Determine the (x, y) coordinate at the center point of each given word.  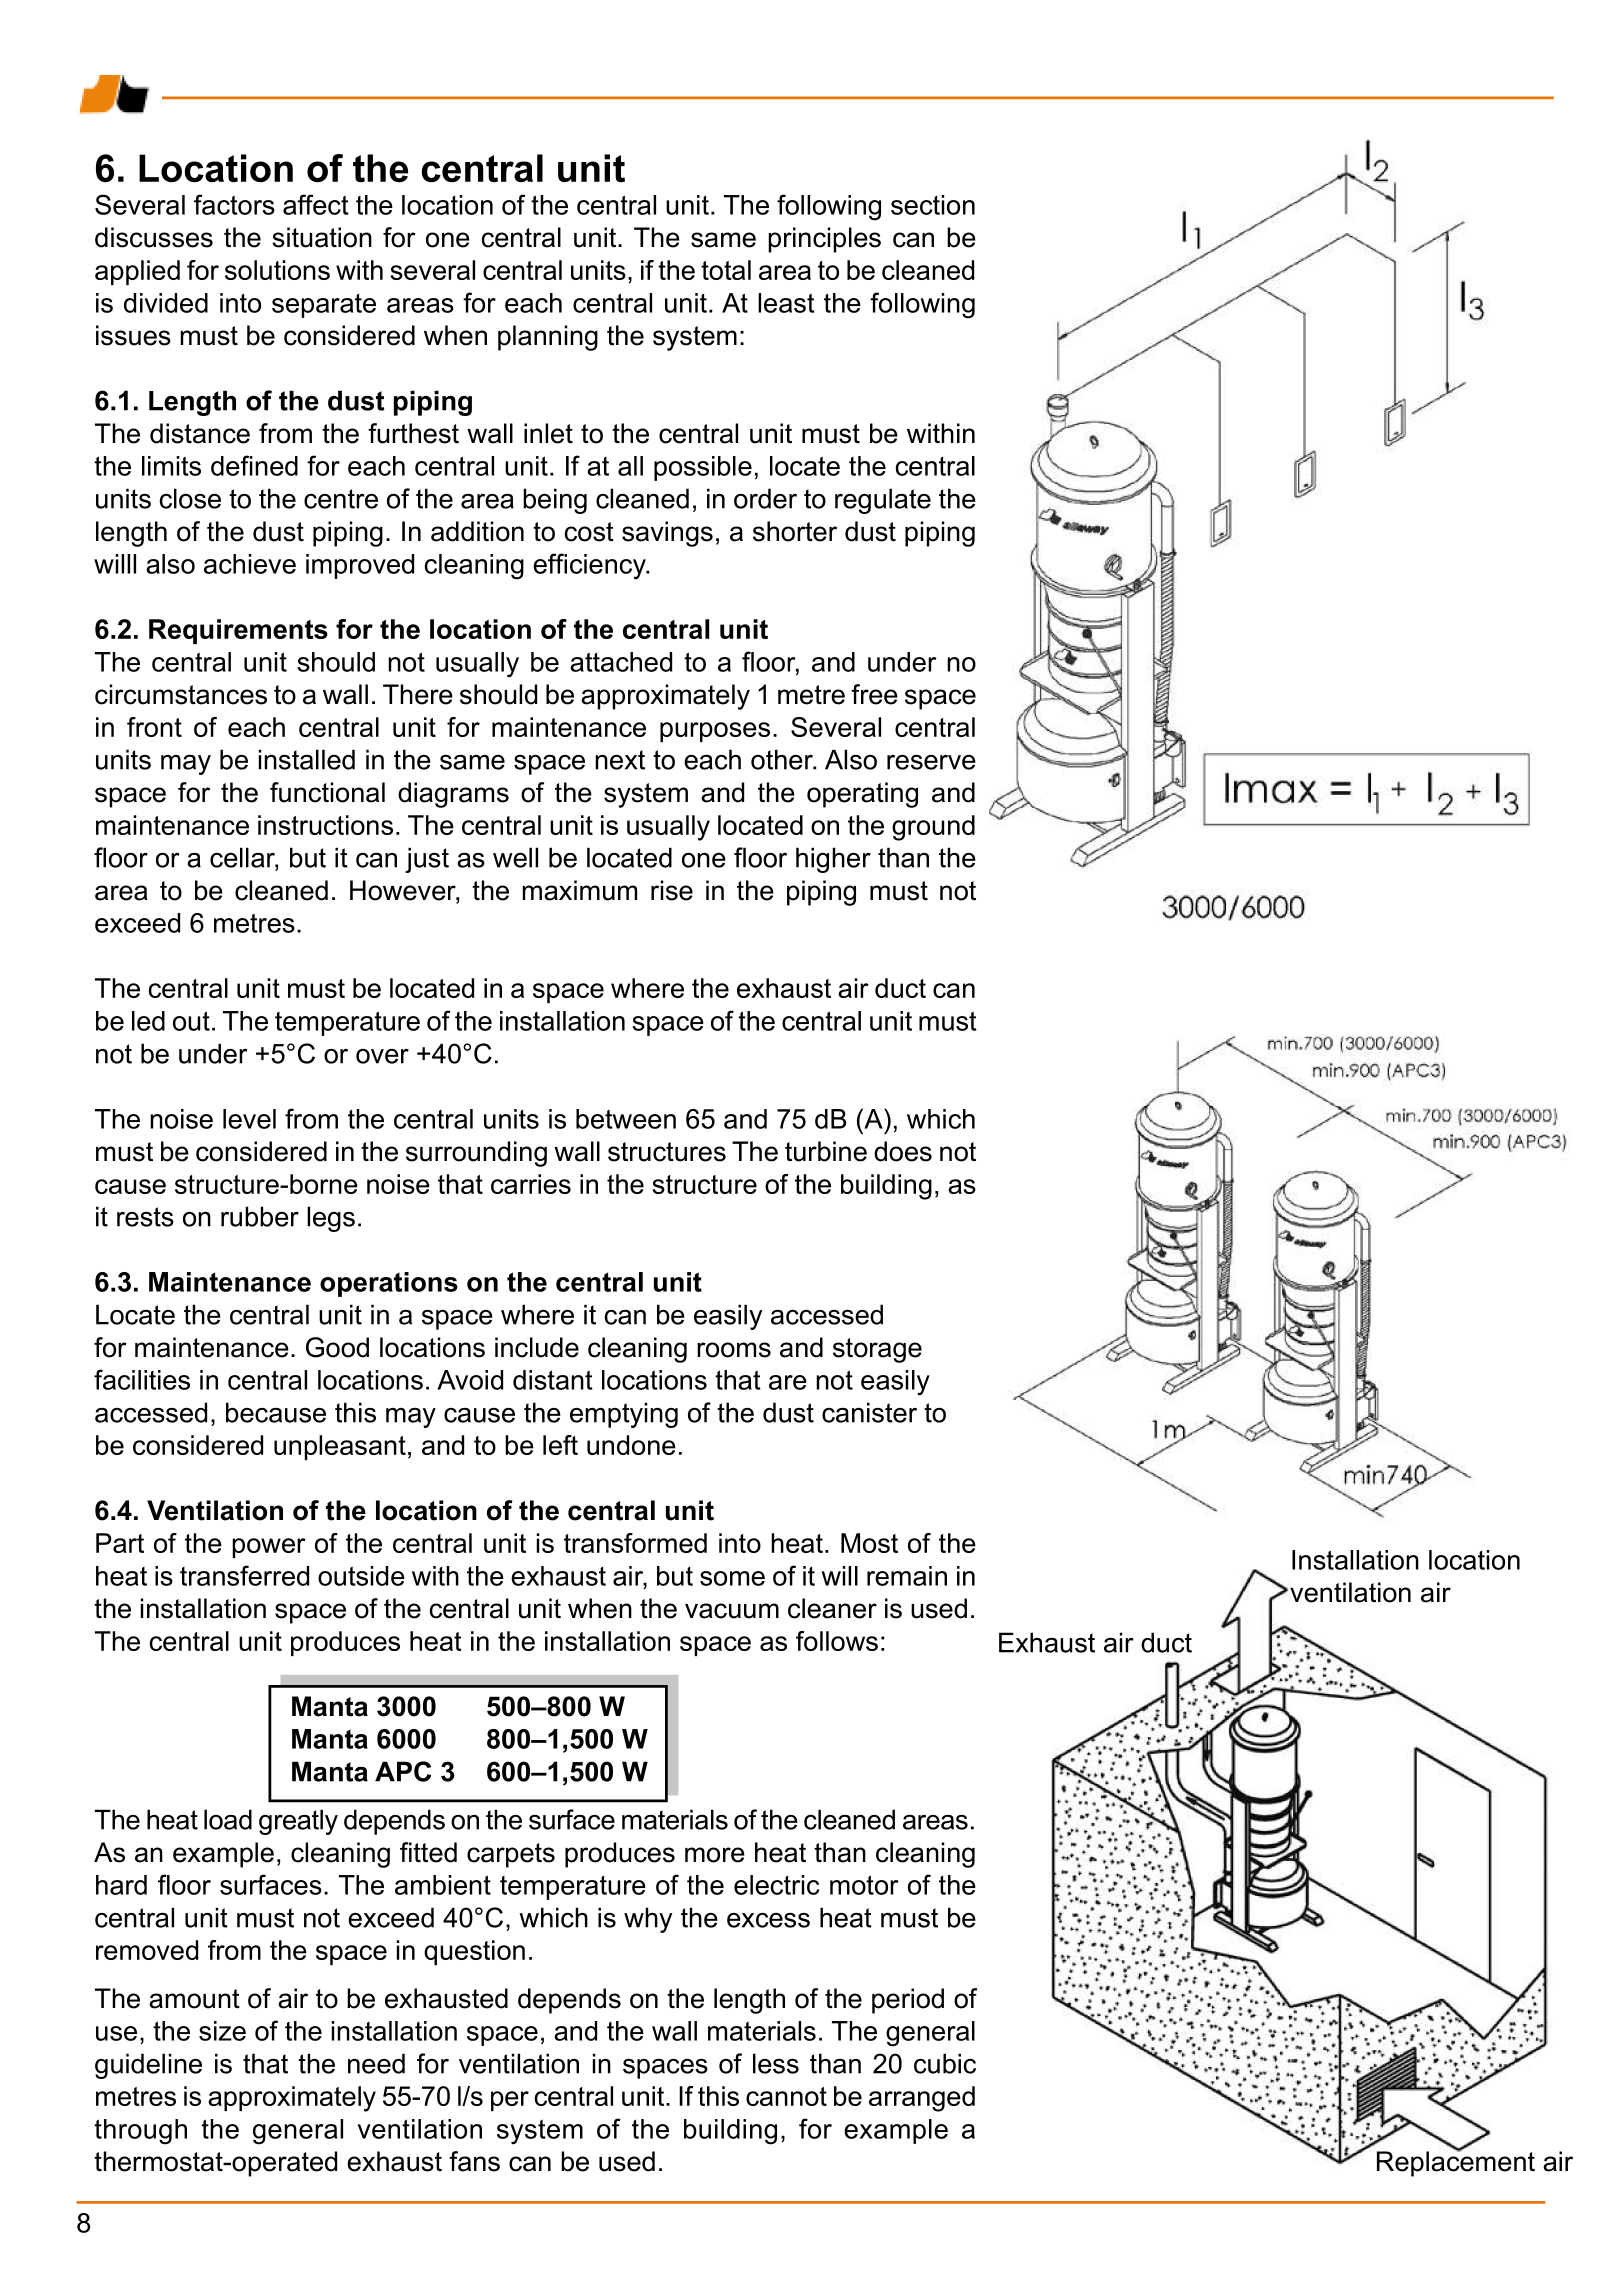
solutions (277, 270)
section (933, 205)
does (903, 1151)
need (376, 2063)
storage (877, 1350)
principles (824, 240)
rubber (260, 1216)
